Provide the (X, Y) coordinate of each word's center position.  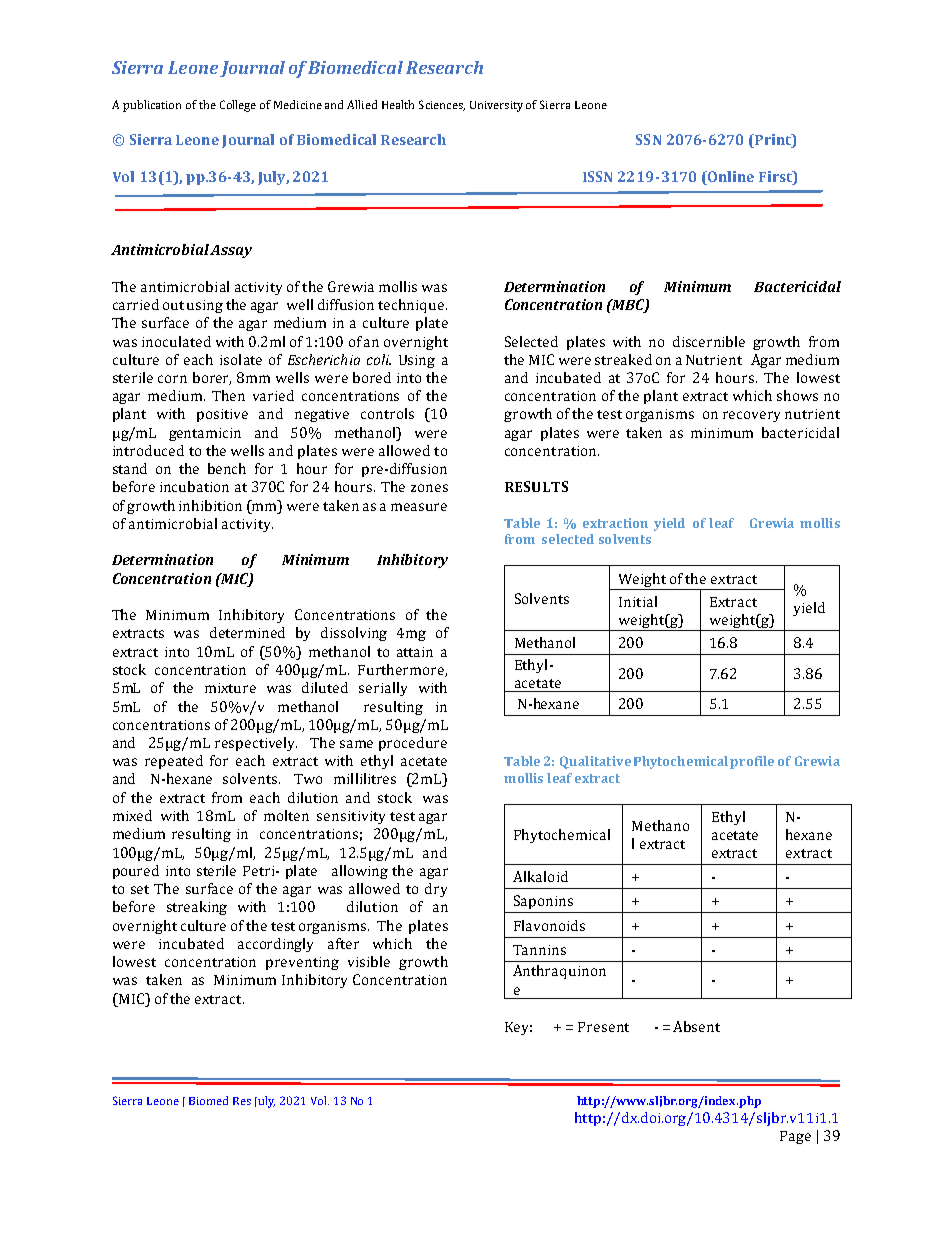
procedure (413, 744)
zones (429, 488)
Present (603, 1027)
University (496, 106)
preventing (302, 963)
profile (752, 762)
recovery (751, 416)
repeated (174, 762)
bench (227, 468)
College (238, 106)
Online (730, 176)
